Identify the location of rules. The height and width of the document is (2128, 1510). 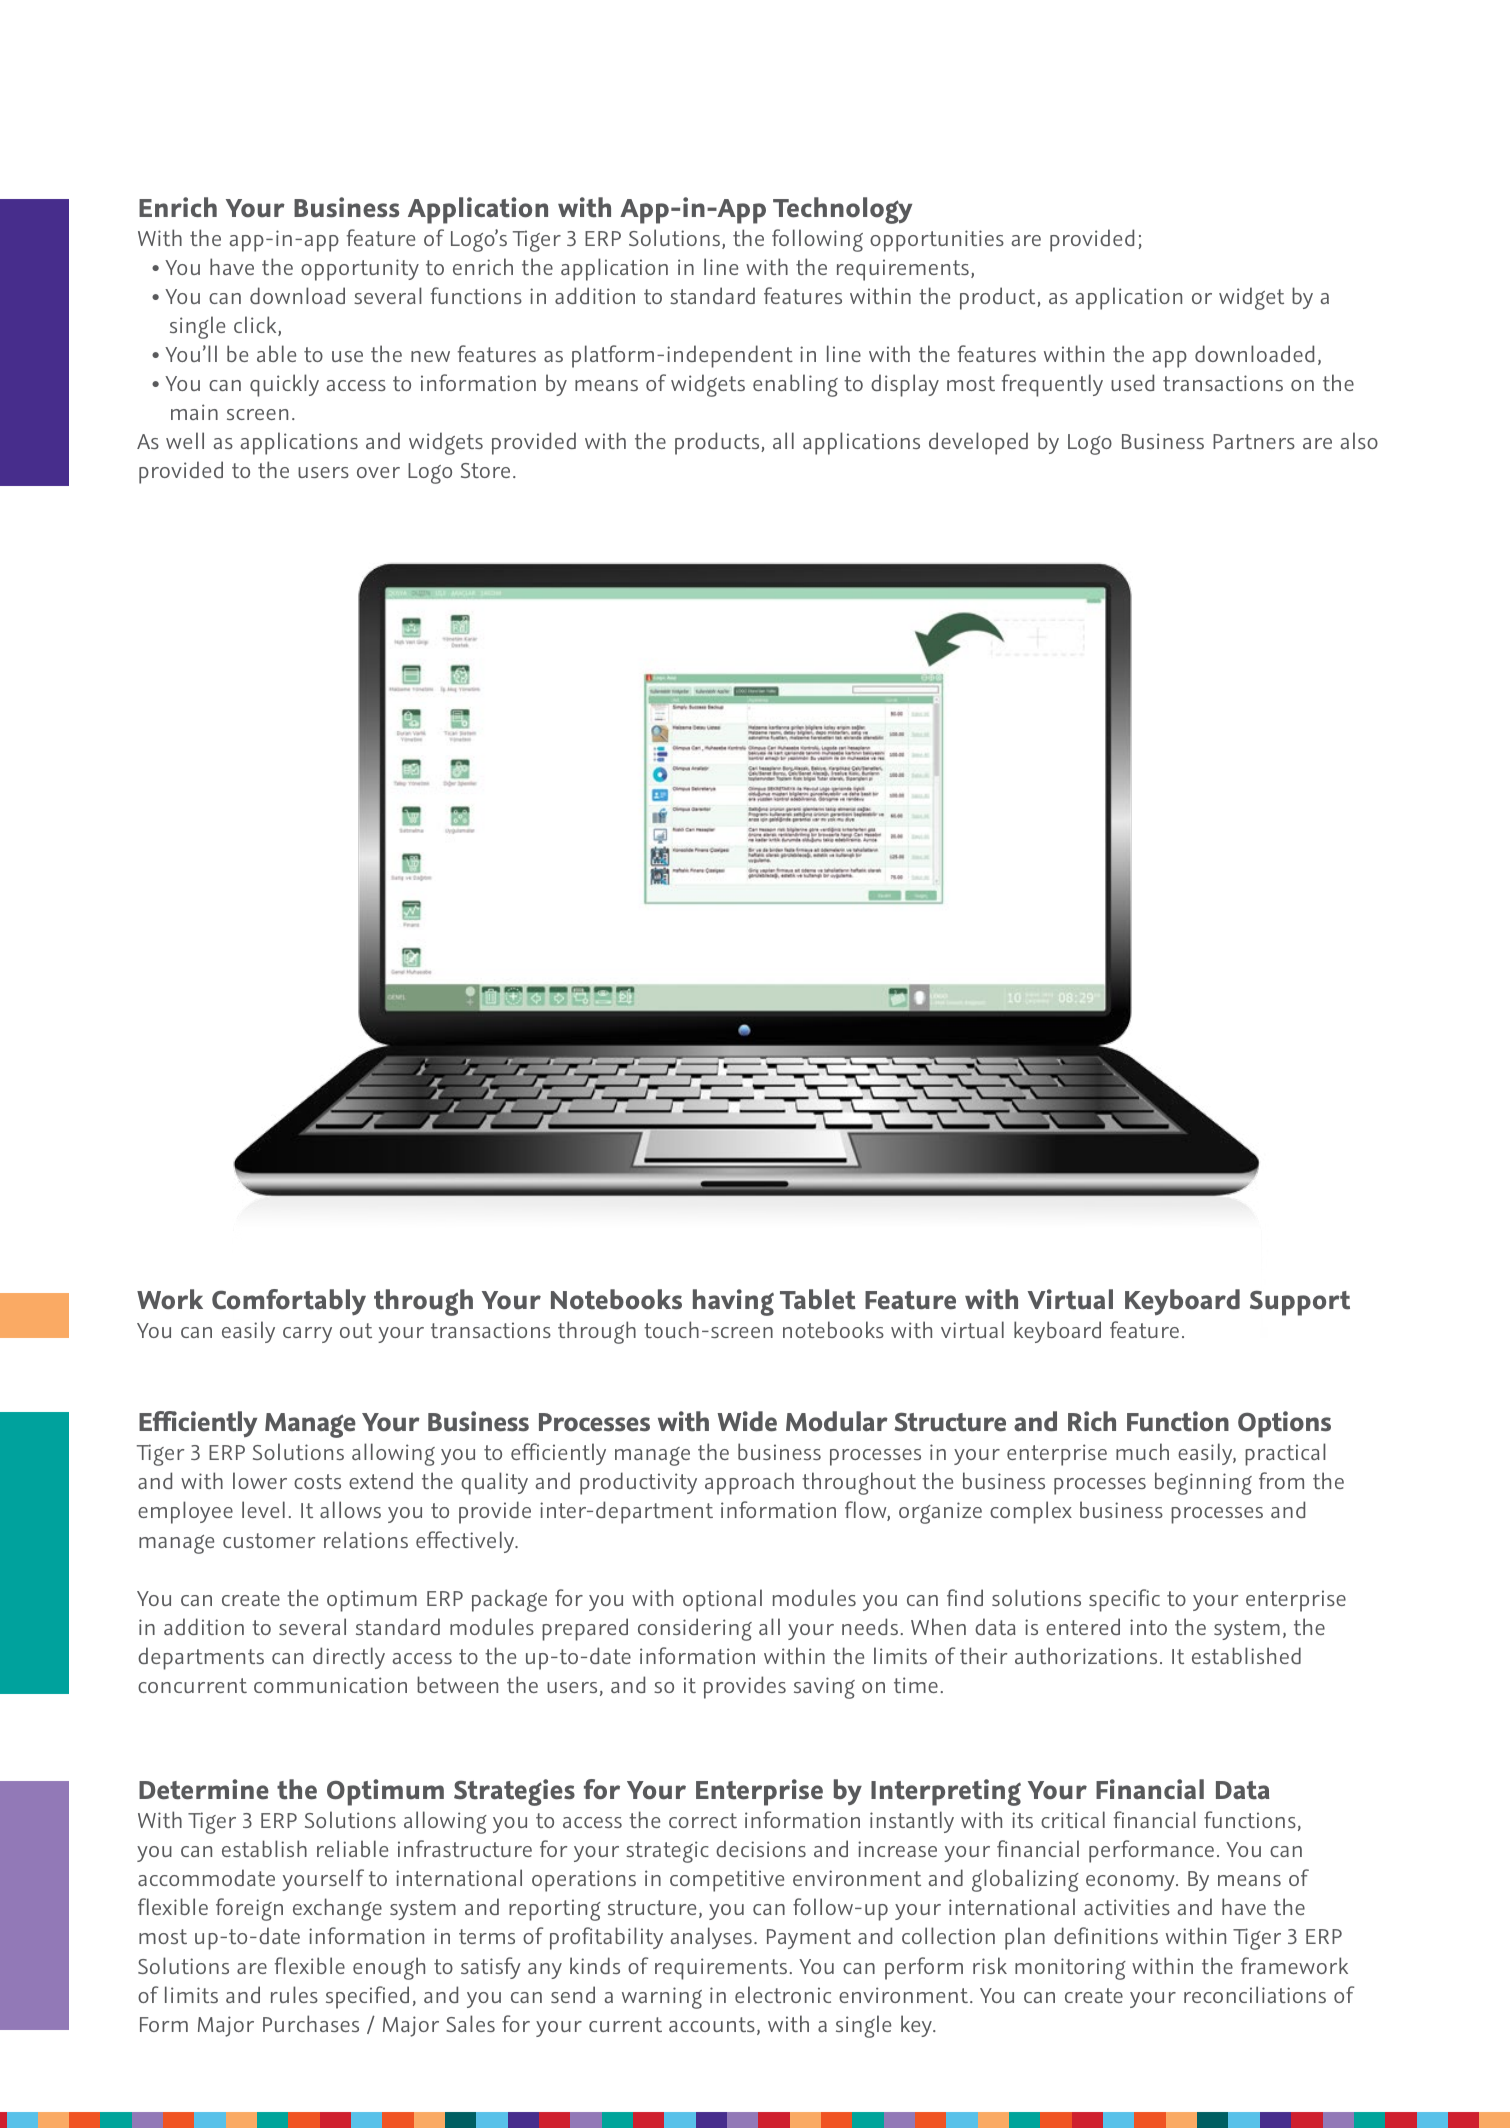
(294, 1994).
